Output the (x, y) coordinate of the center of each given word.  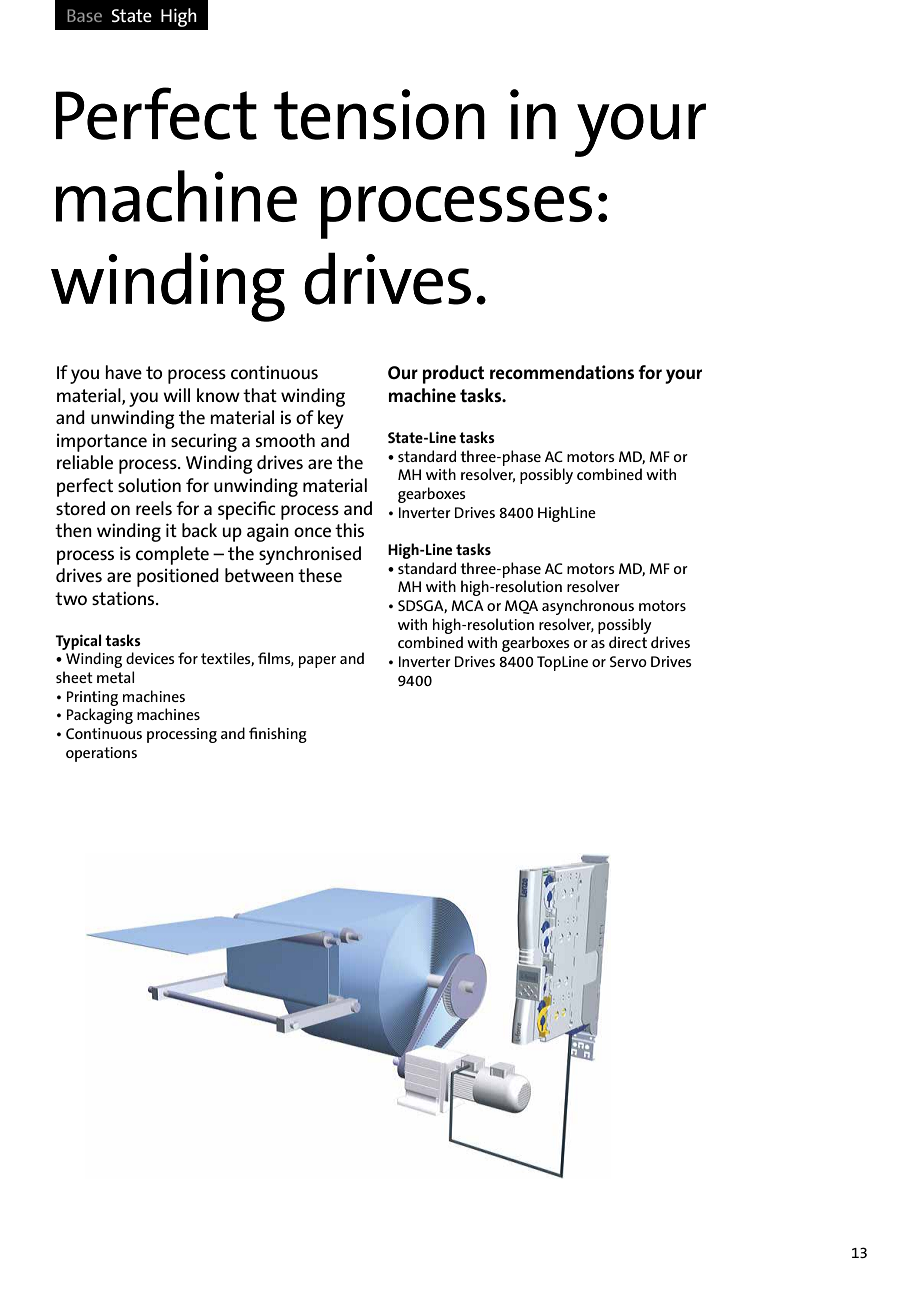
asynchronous (588, 607)
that (260, 395)
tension (379, 114)
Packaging (100, 716)
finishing (278, 735)
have (123, 372)
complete (172, 555)
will (176, 395)
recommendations (562, 372)
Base (84, 15)
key (331, 419)
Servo (628, 661)
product (453, 374)
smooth (285, 440)
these (320, 575)
